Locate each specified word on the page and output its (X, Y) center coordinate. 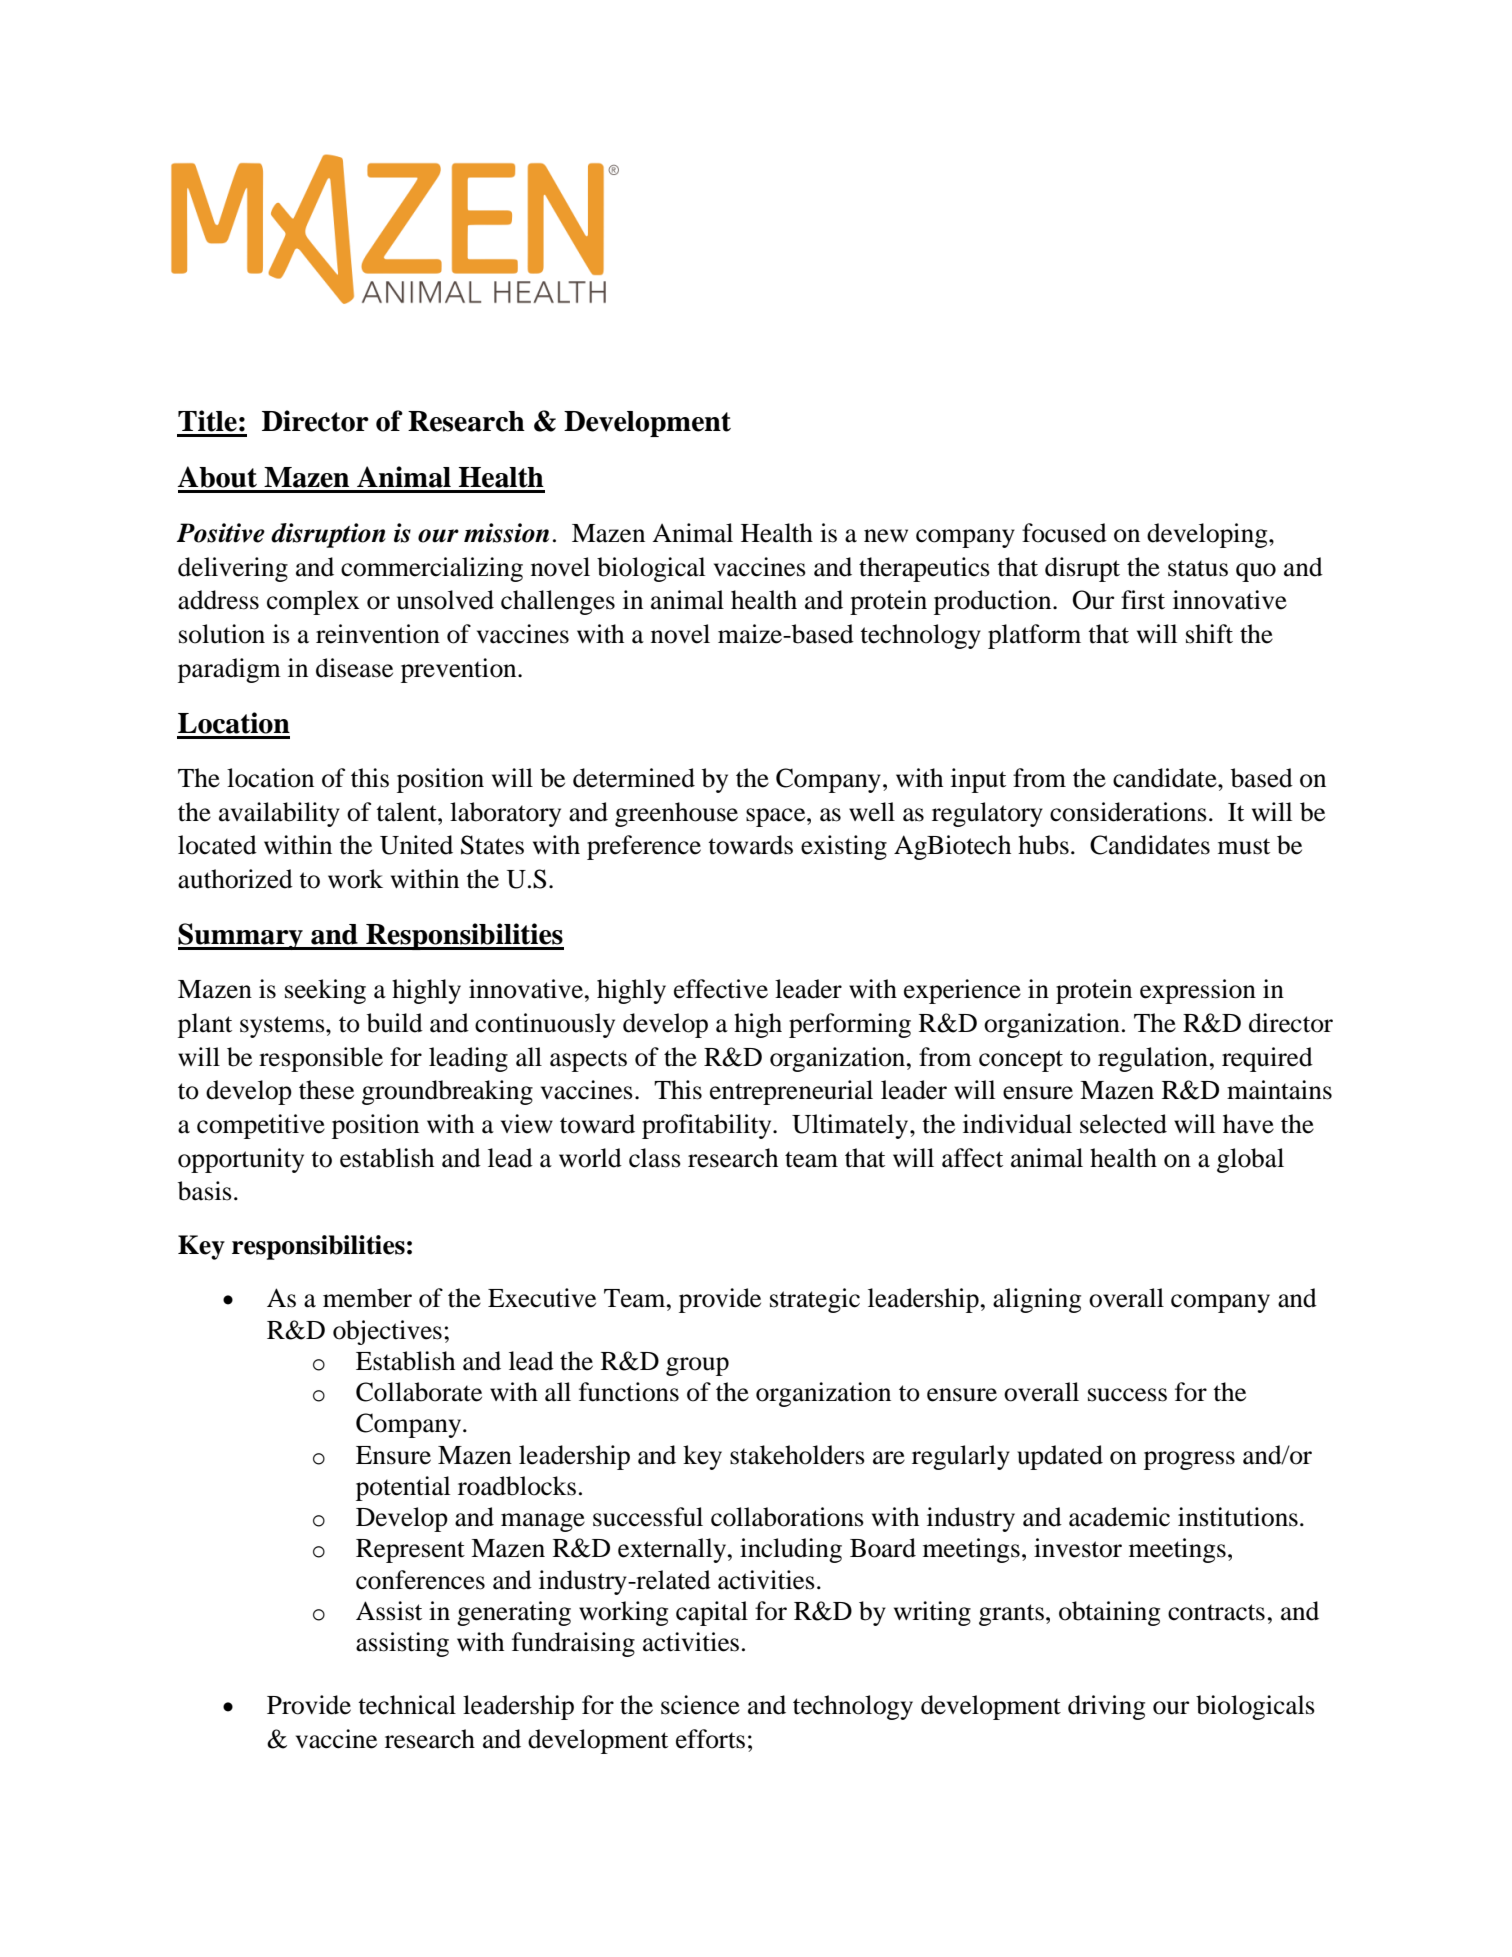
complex (313, 602)
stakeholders (797, 1455)
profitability (708, 1126)
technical (407, 1705)
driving (1106, 1707)
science (700, 1705)
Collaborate (419, 1392)
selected (1123, 1124)
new (886, 536)
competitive (261, 1126)
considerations (1128, 812)
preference (644, 847)
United (416, 845)
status (1198, 568)
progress (1189, 1460)
